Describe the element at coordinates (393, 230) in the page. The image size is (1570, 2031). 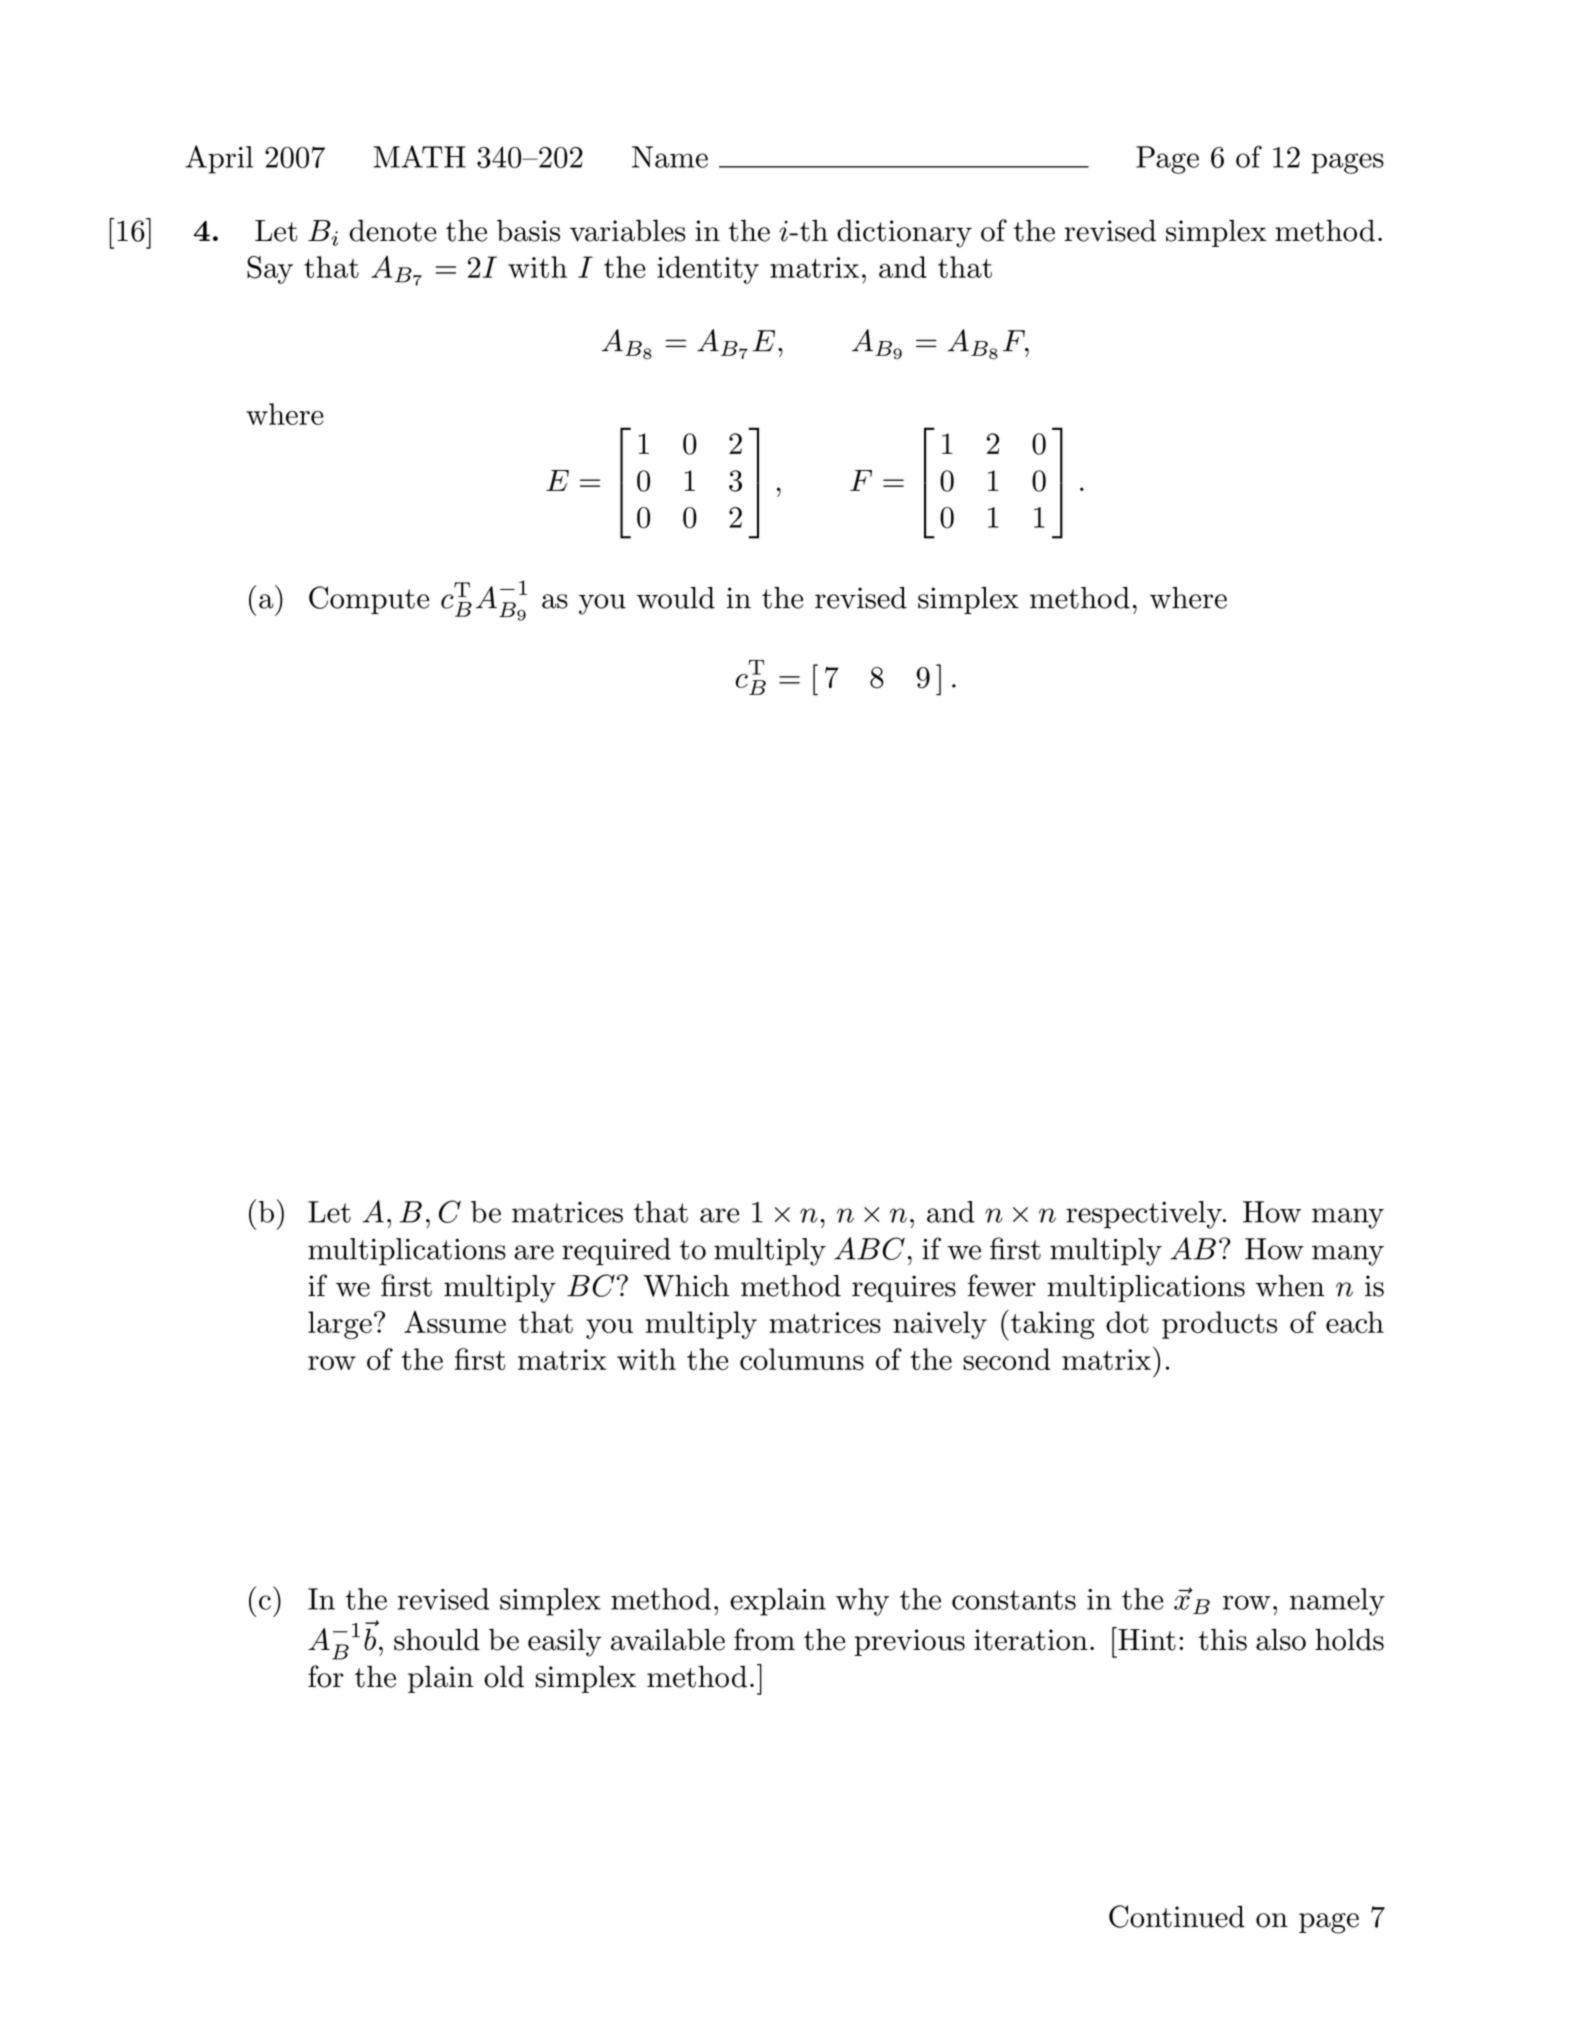
I see `denote` at that location.
